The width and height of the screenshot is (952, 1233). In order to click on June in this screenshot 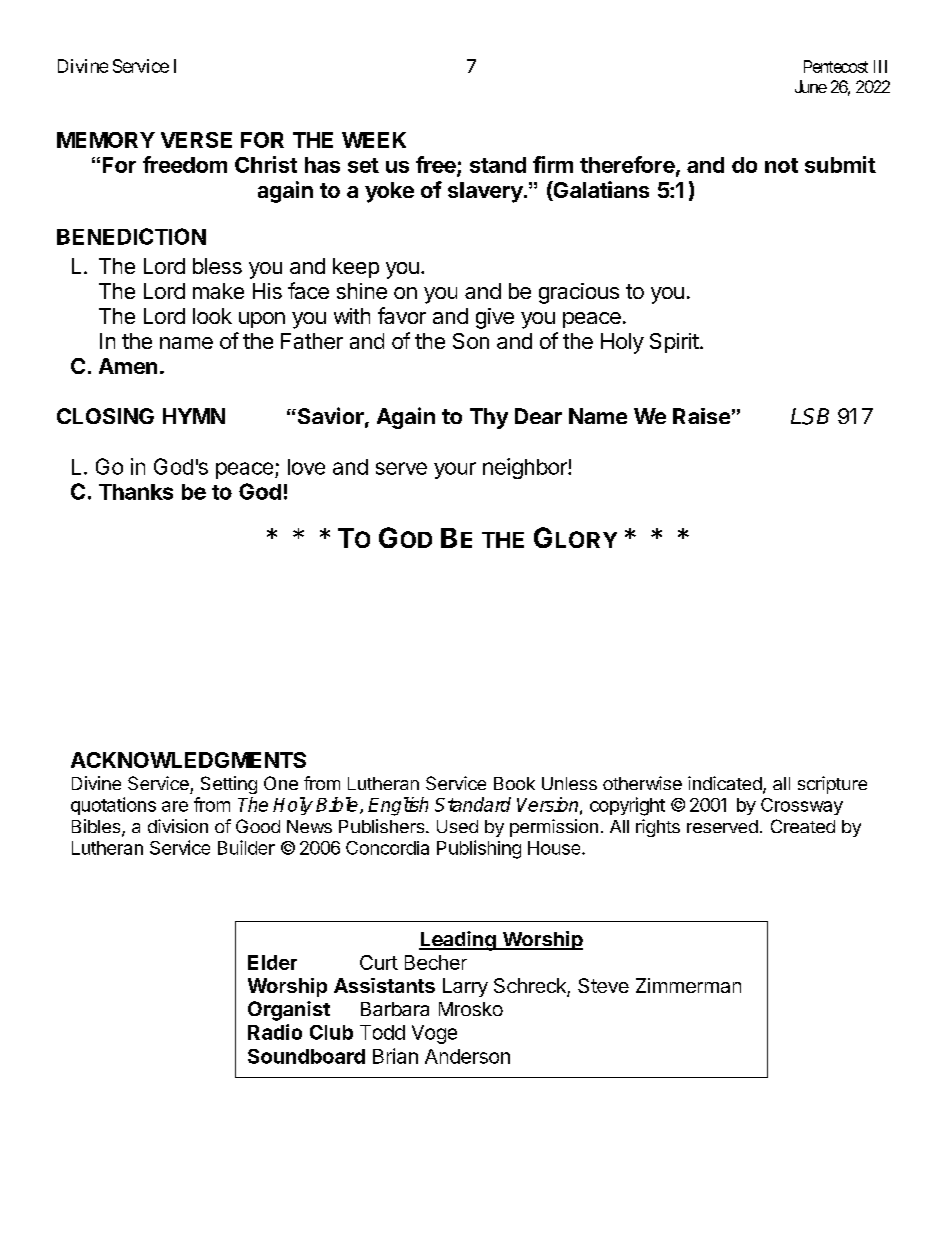, I will do `click(811, 86)`.
